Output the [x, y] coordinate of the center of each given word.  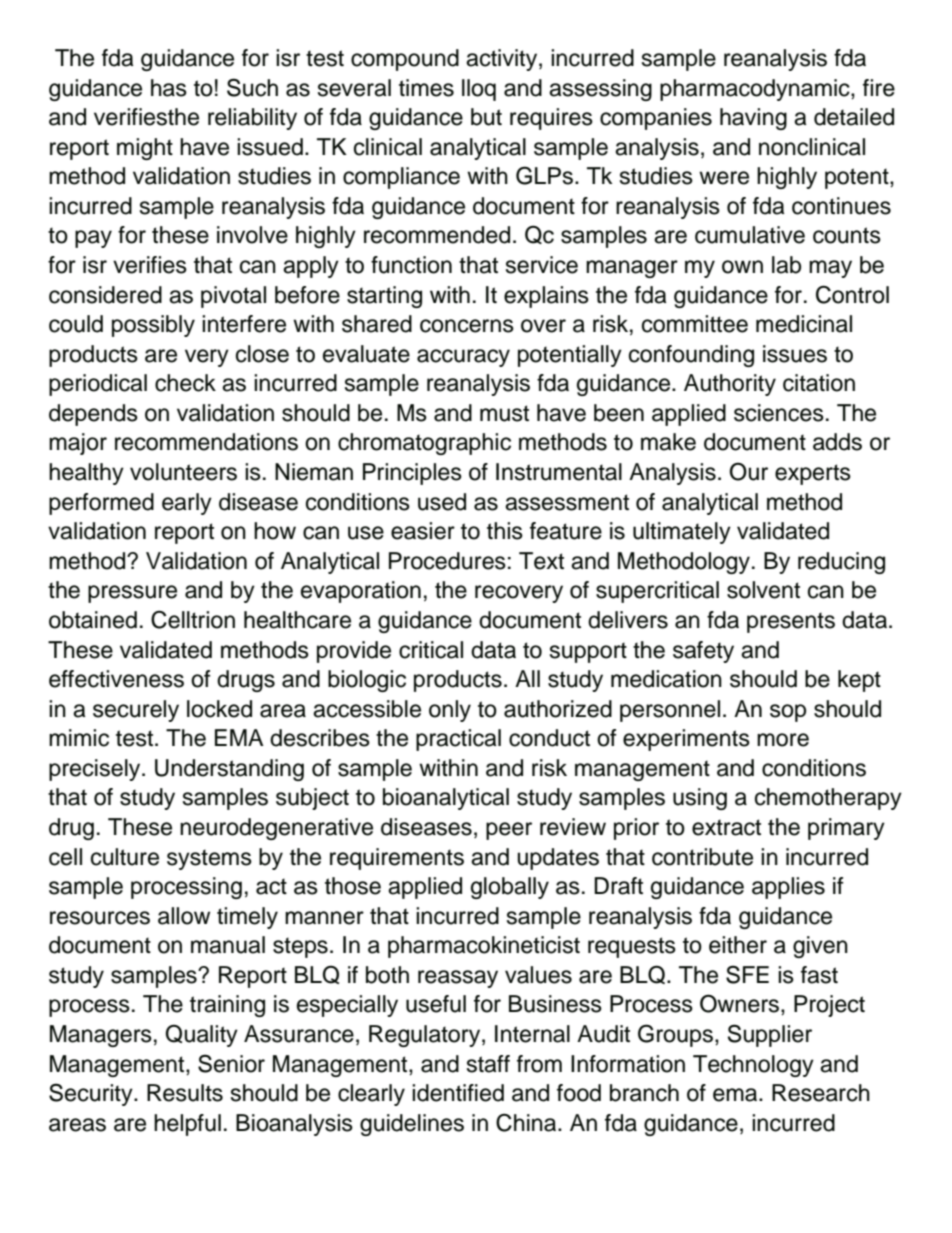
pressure [132, 594]
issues [795, 354]
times [426, 88]
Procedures [447, 561]
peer [509, 831]
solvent [763, 590]
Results [185, 1093]
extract [726, 827]
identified [458, 1093]
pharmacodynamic [756, 90]
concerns [467, 326]
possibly [153, 326]
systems [209, 859]
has [169, 88]
